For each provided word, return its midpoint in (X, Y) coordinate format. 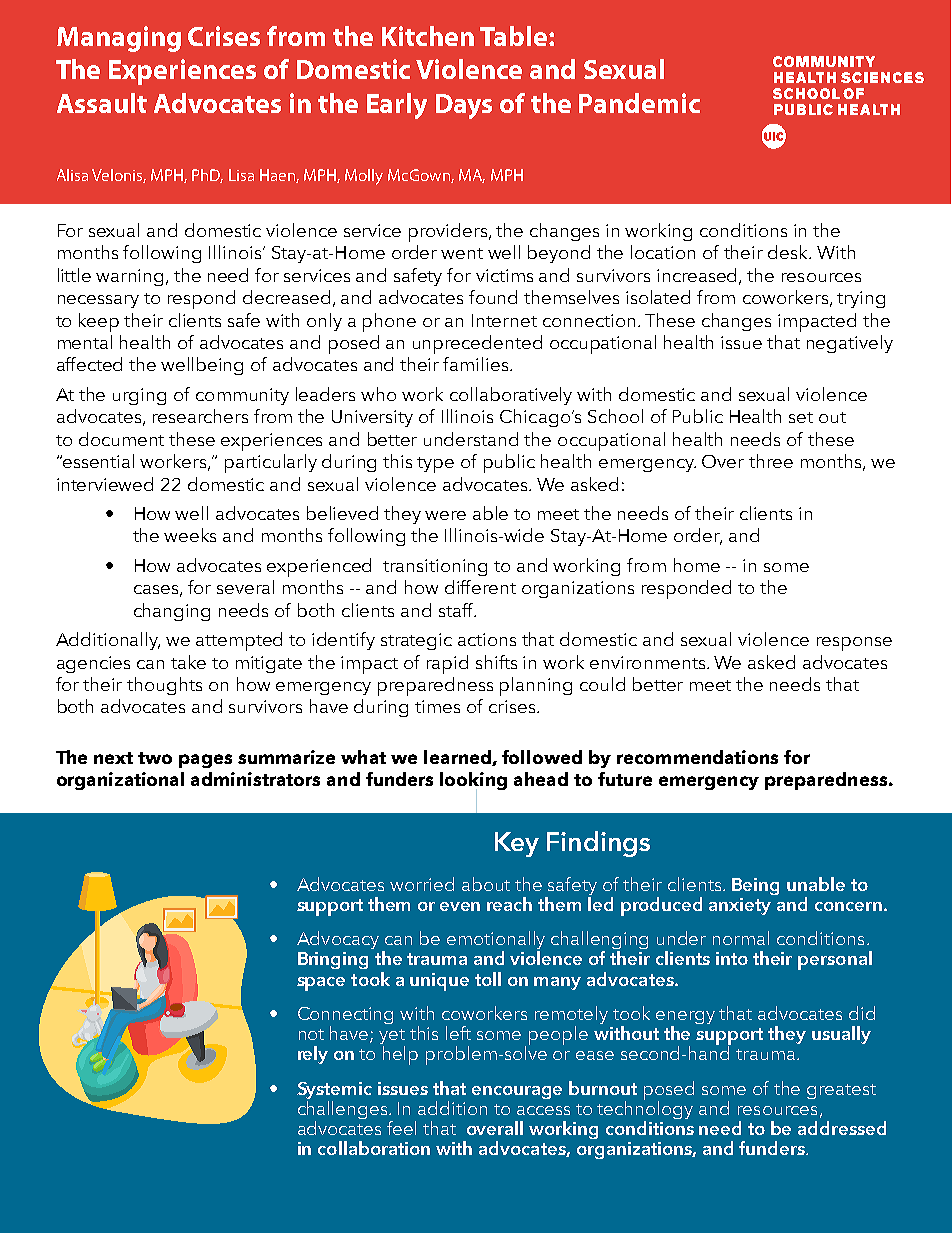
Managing (119, 39)
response (854, 644)
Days (464, 106)
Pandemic (639, 103)
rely (313, 1055)
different (480, 587)
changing (172, 612)
